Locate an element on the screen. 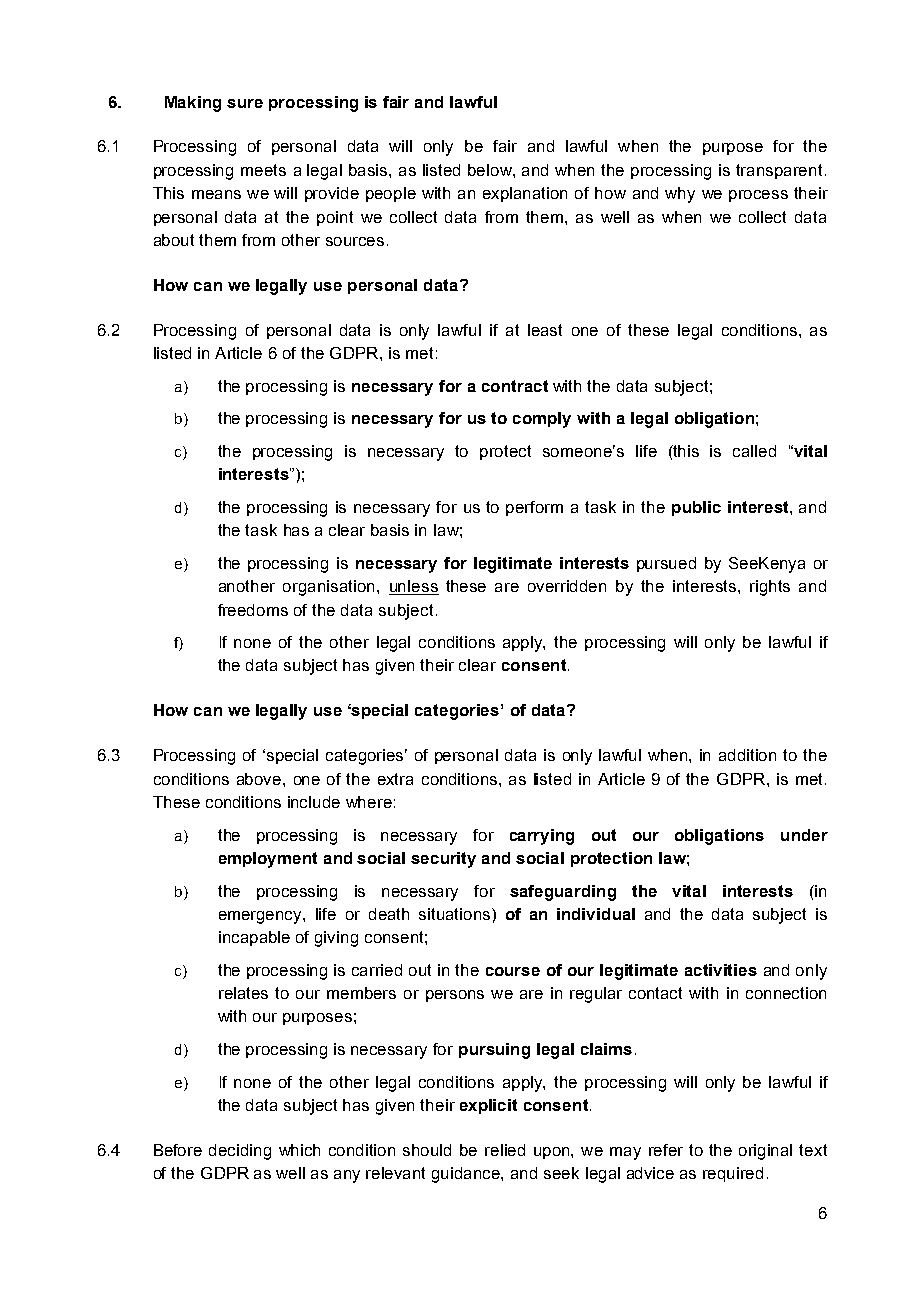 The image size is (924, 1308). relied is located at coordinates (505, 1150).
